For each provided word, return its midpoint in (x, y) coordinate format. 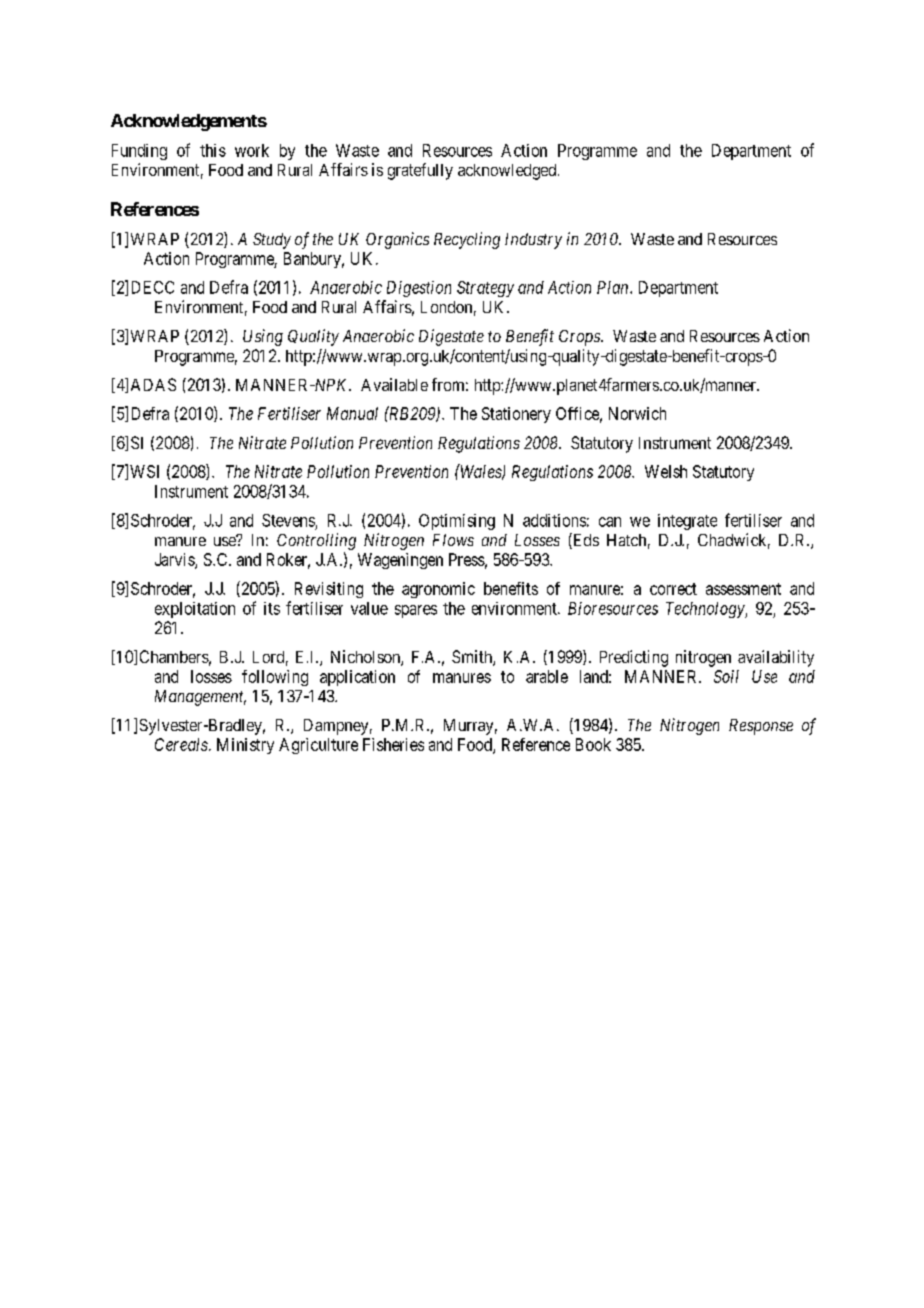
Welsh (666, 471)
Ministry (245, 746)
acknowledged (508, 172)
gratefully (420, 171)
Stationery (516, 415)
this (213, 150)
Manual (352, 413)
